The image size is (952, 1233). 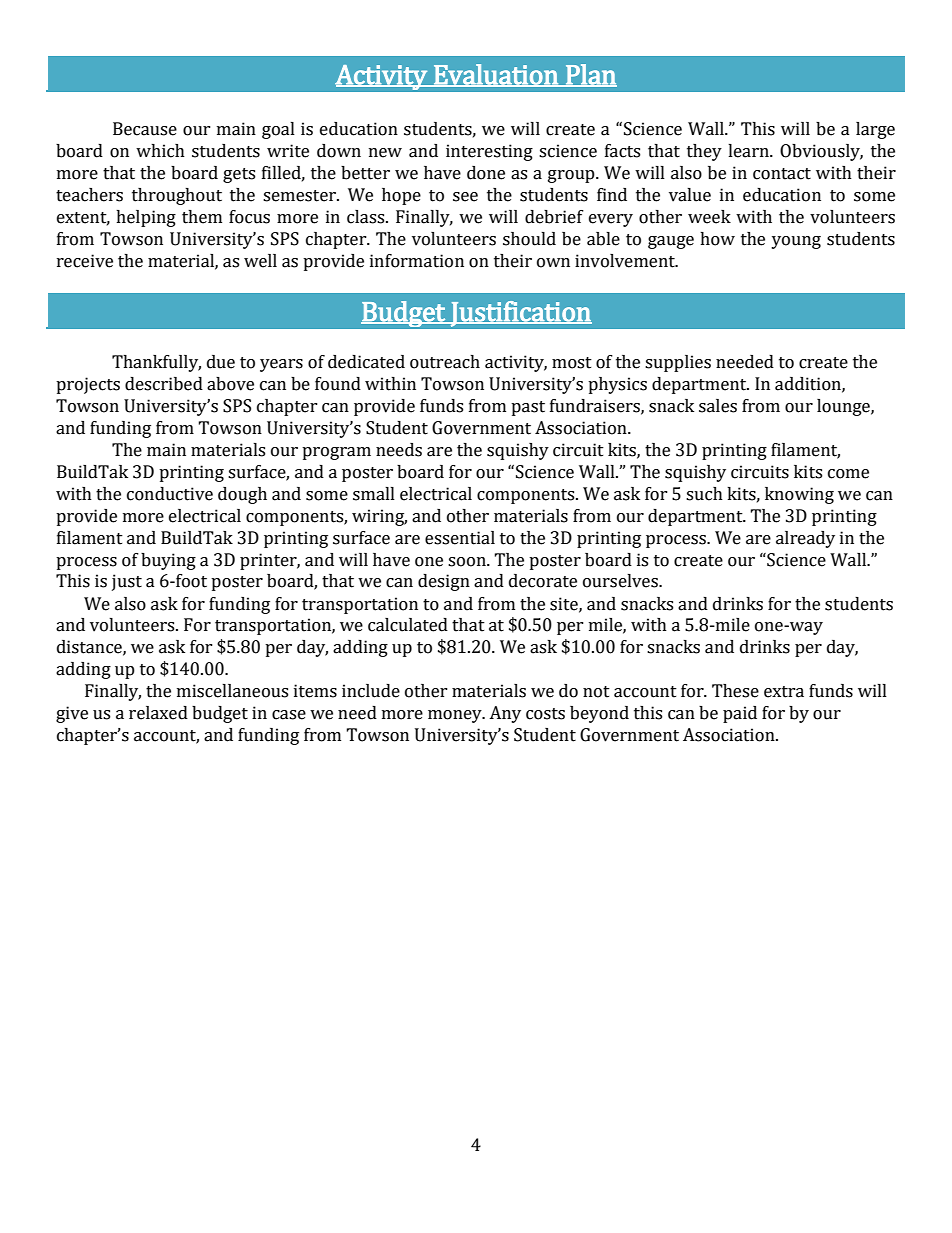 What do you see at coordinates (496, 75) in the screenshot?
I see `Evaluation` at bounding box center [496, 75].
